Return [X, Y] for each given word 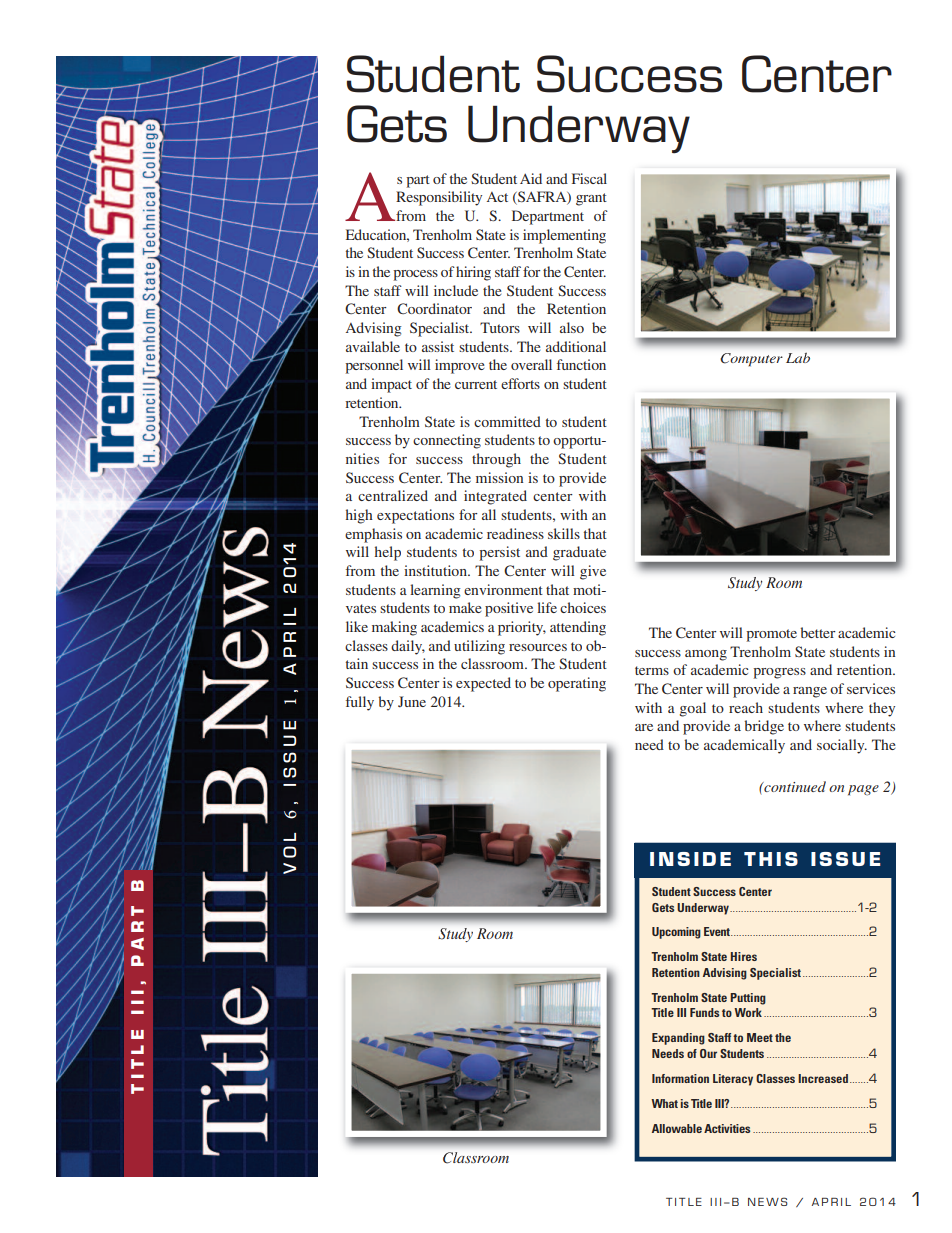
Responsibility [439, 198]
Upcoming [676, 933]
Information [680, 1078]
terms [652, 670]
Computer [751, 359]
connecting [447, 441]
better [818, 632]
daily [408, 647]
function [581, 364]
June [412, 701]
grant [591, 199]
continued [794, 786]
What [664, 1103]
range [810, 692]
